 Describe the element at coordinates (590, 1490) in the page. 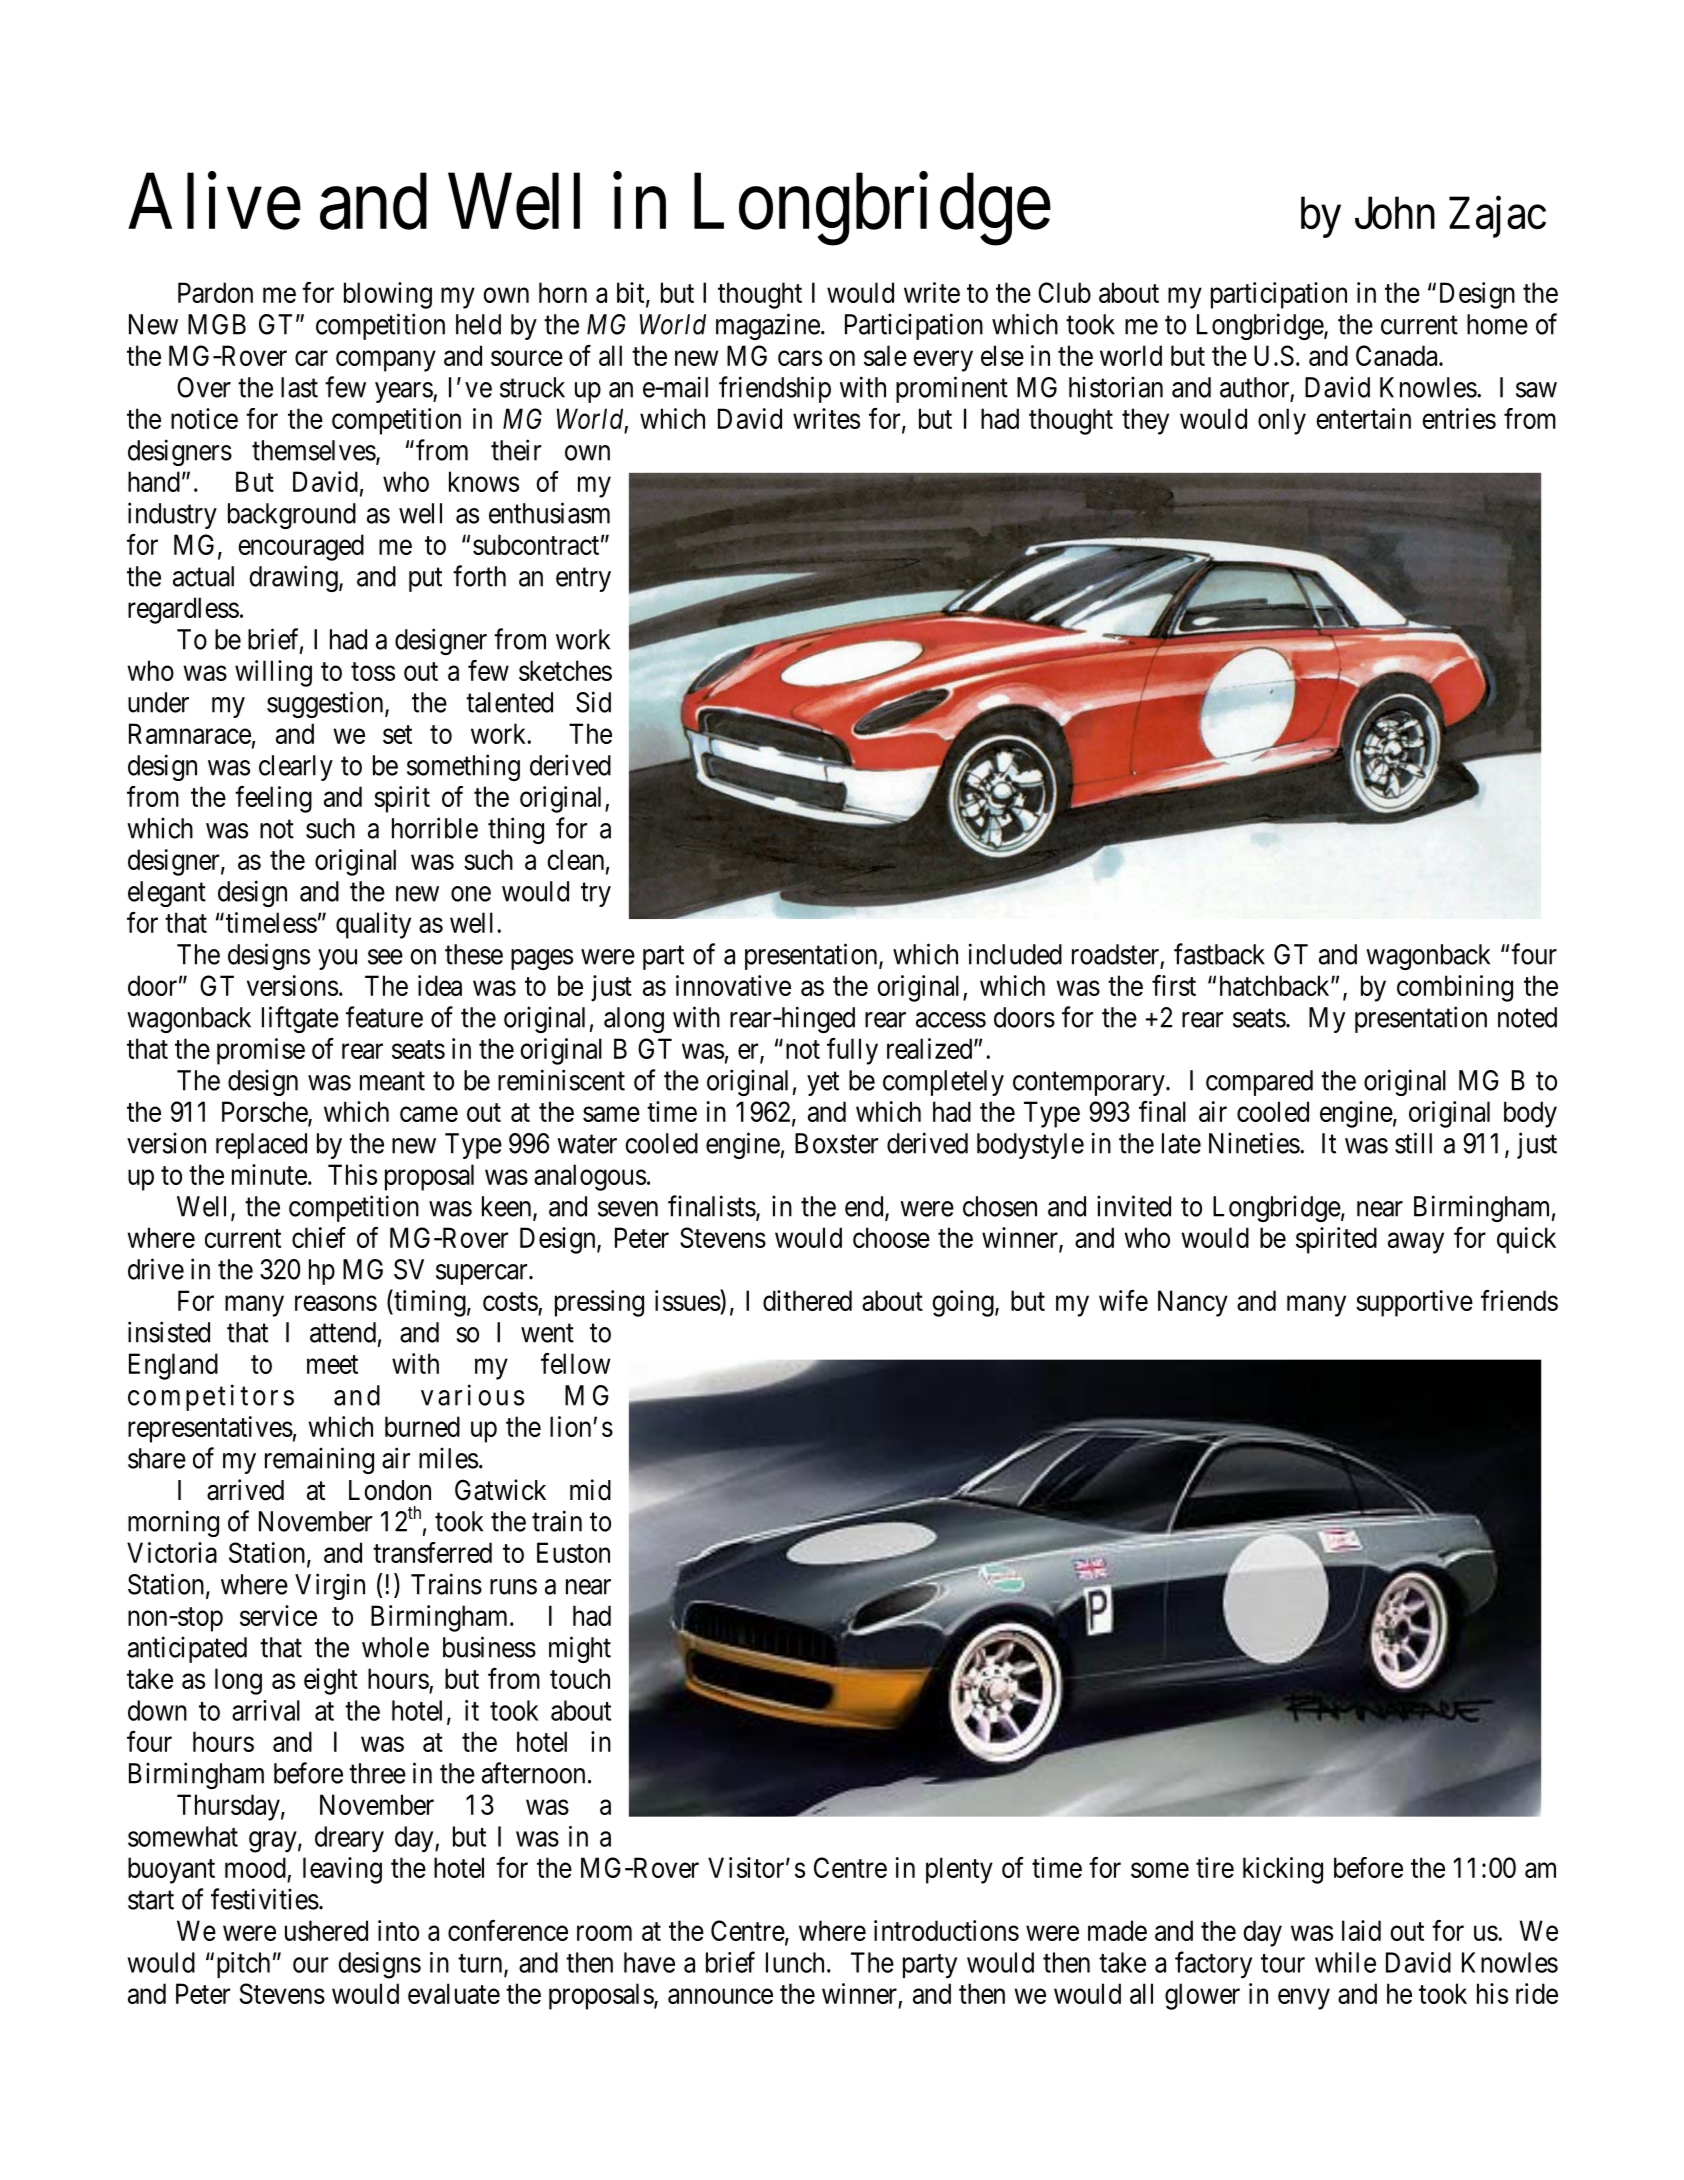

I see `mid` at that location.
